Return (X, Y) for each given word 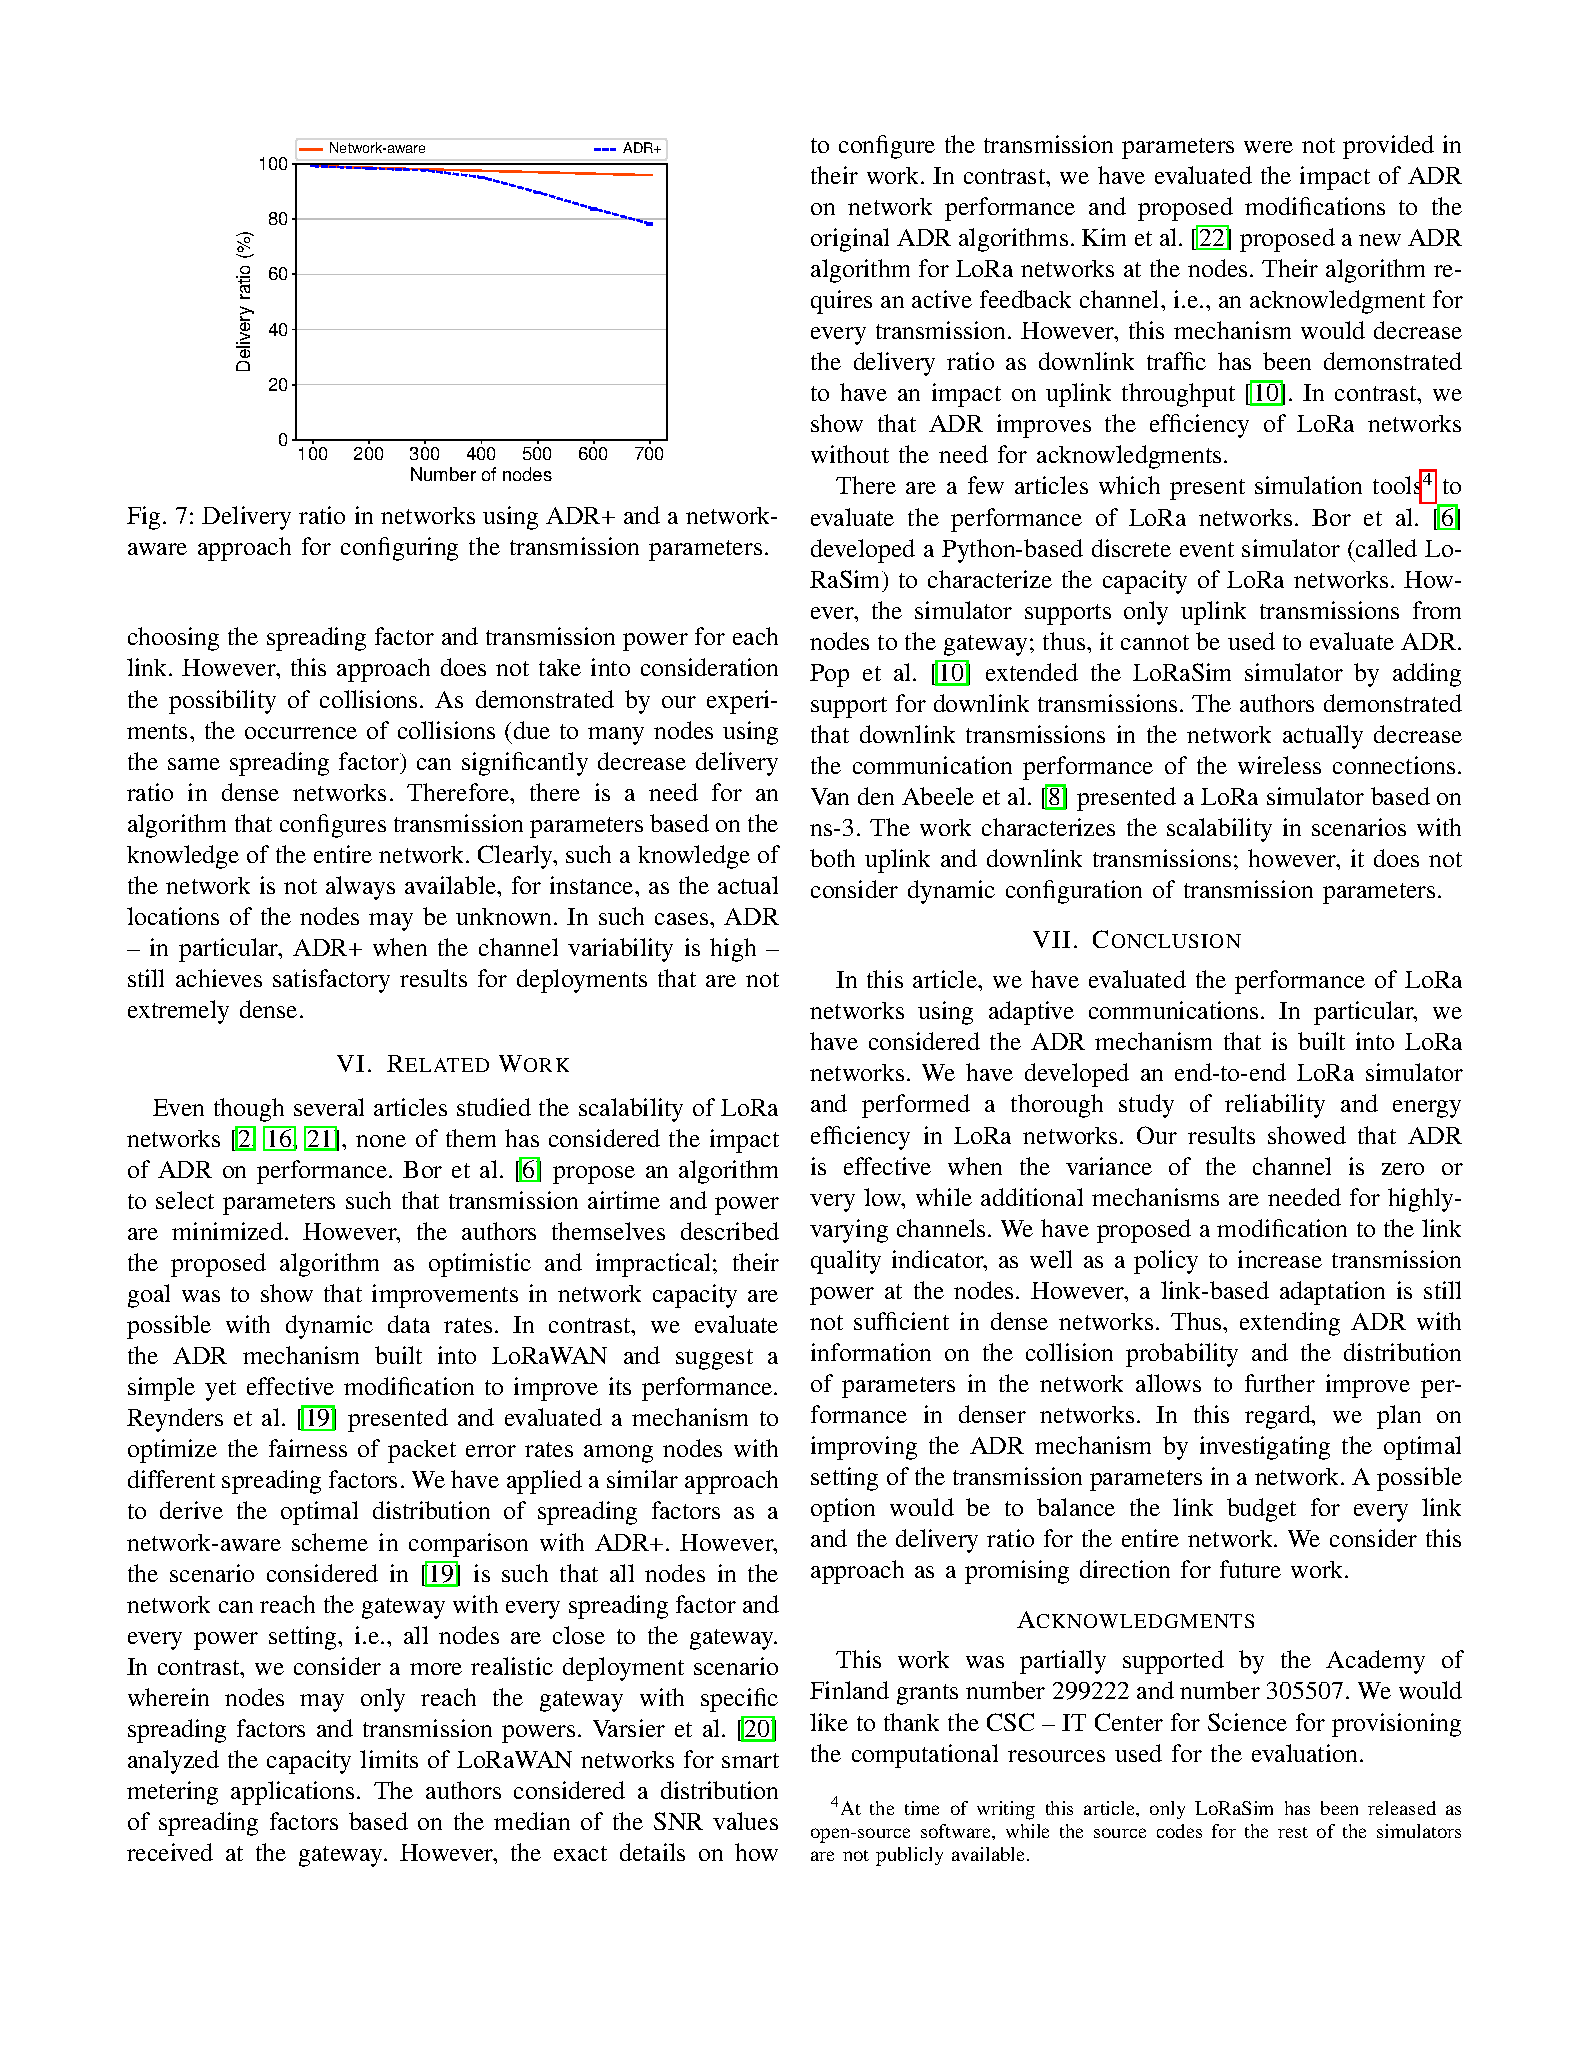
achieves (219, 978)
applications (292, 1793)
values (745, 1821)
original (850, 240)
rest (1293, 1832)
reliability (1275, 1106)
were (1268, 147)
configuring (399, 549)
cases (683, 919)
